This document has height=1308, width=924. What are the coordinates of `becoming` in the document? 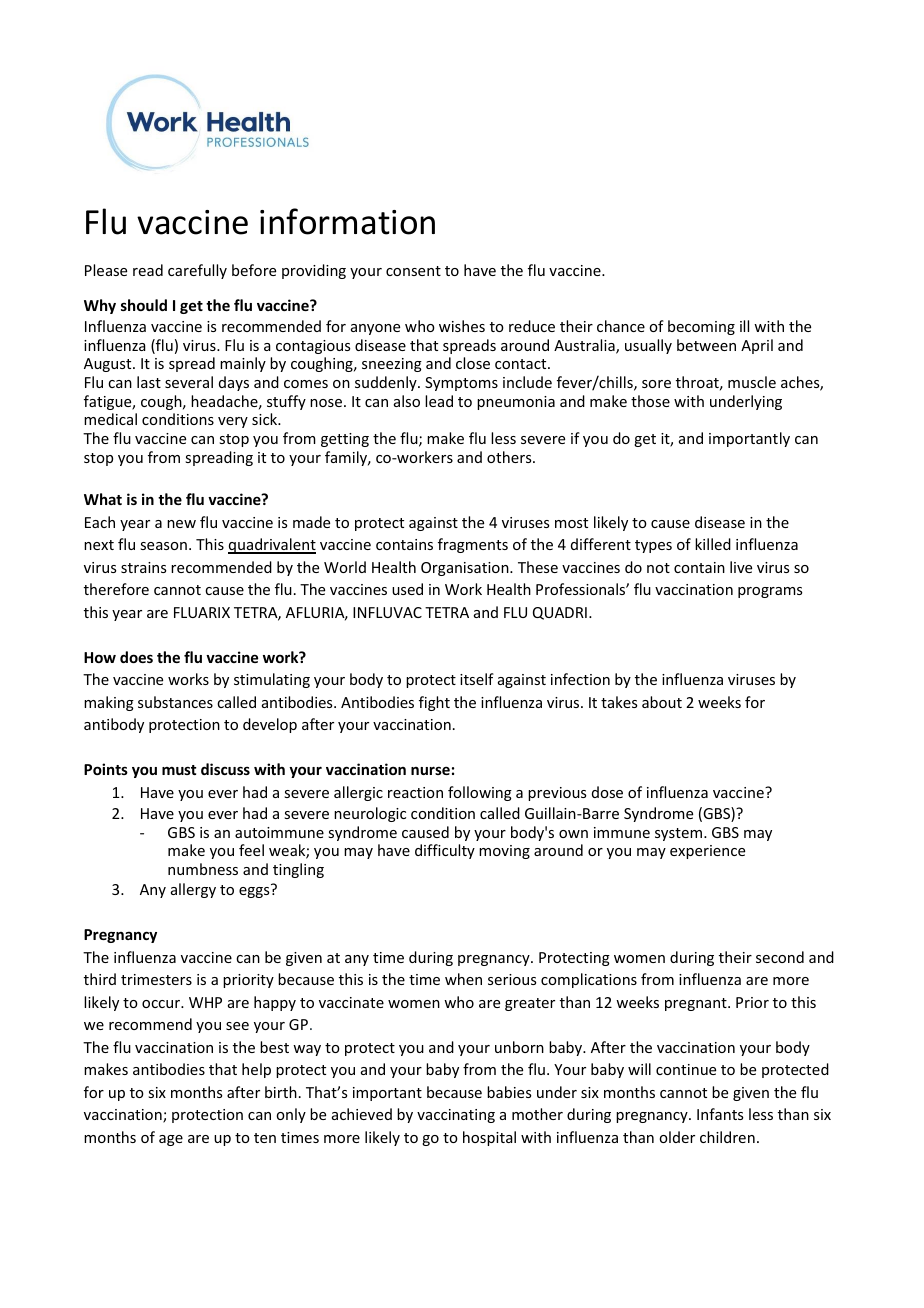 It's located at (701, 327).
